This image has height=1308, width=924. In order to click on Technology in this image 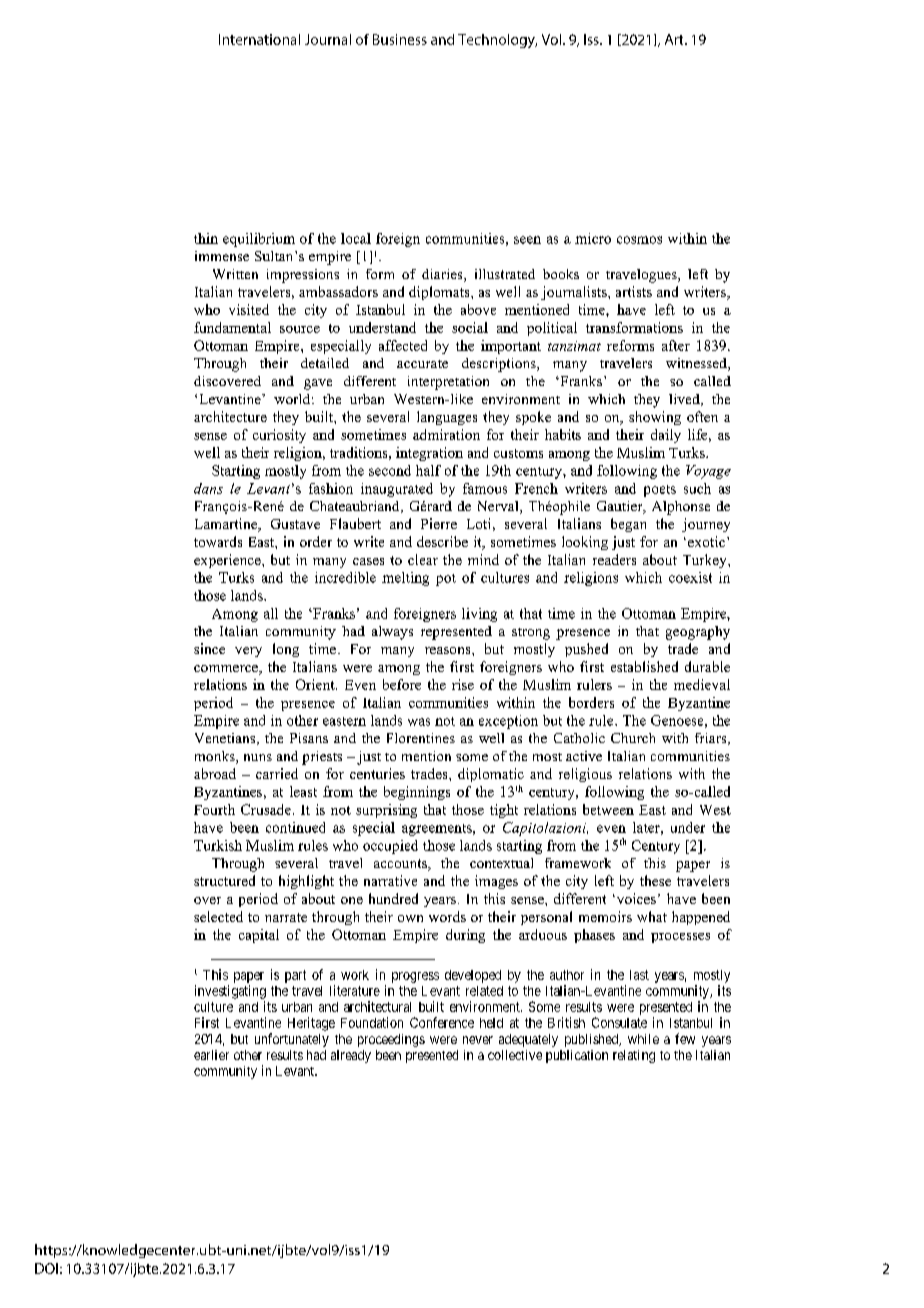, I will do `click(497, 41)`.
